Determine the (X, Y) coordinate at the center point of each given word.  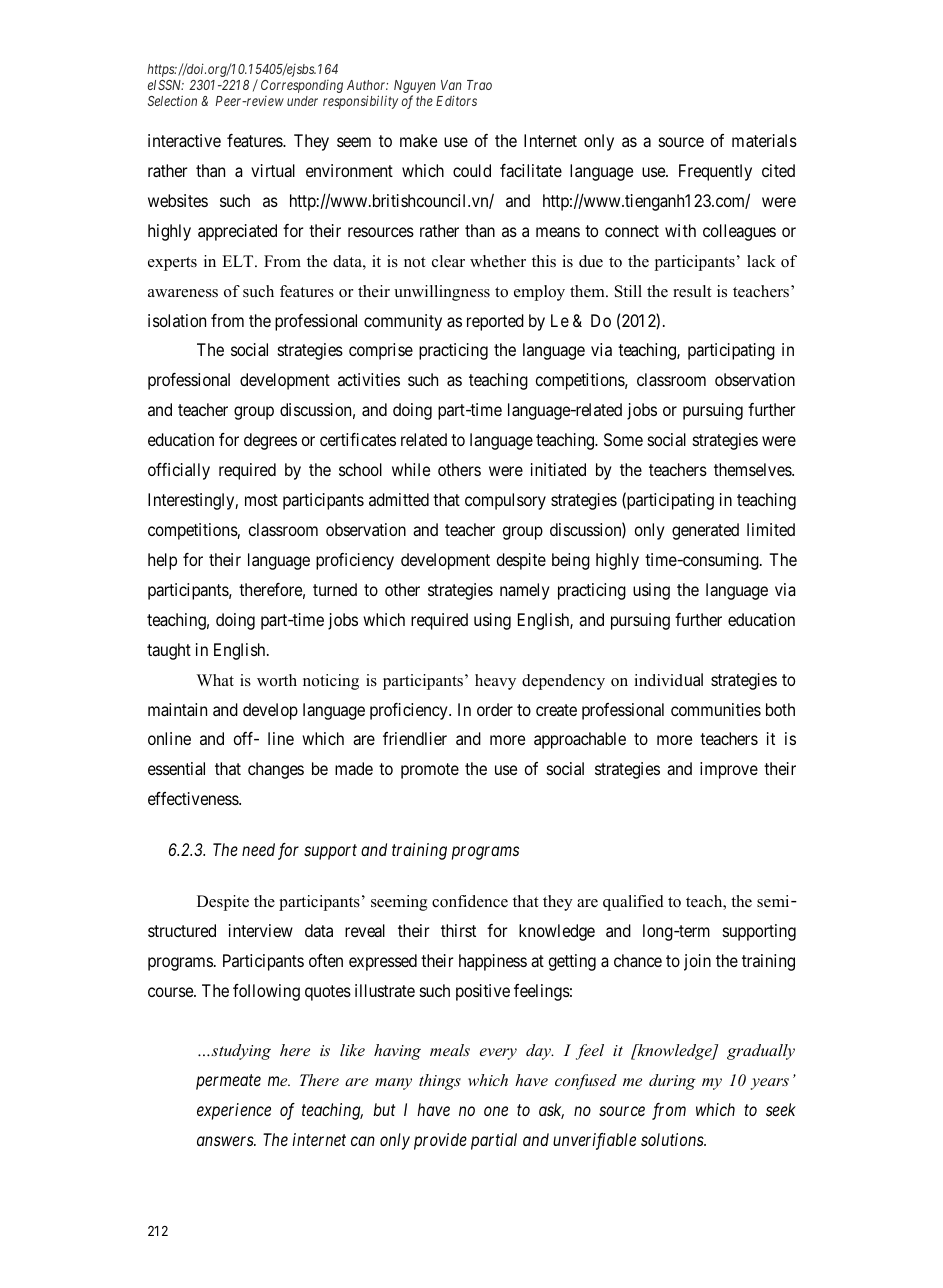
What (215, 680)
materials (764, 140)
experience (234, 1111)
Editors (456, 100)
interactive (184, 140)
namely (525, 591)
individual (668, 679)
